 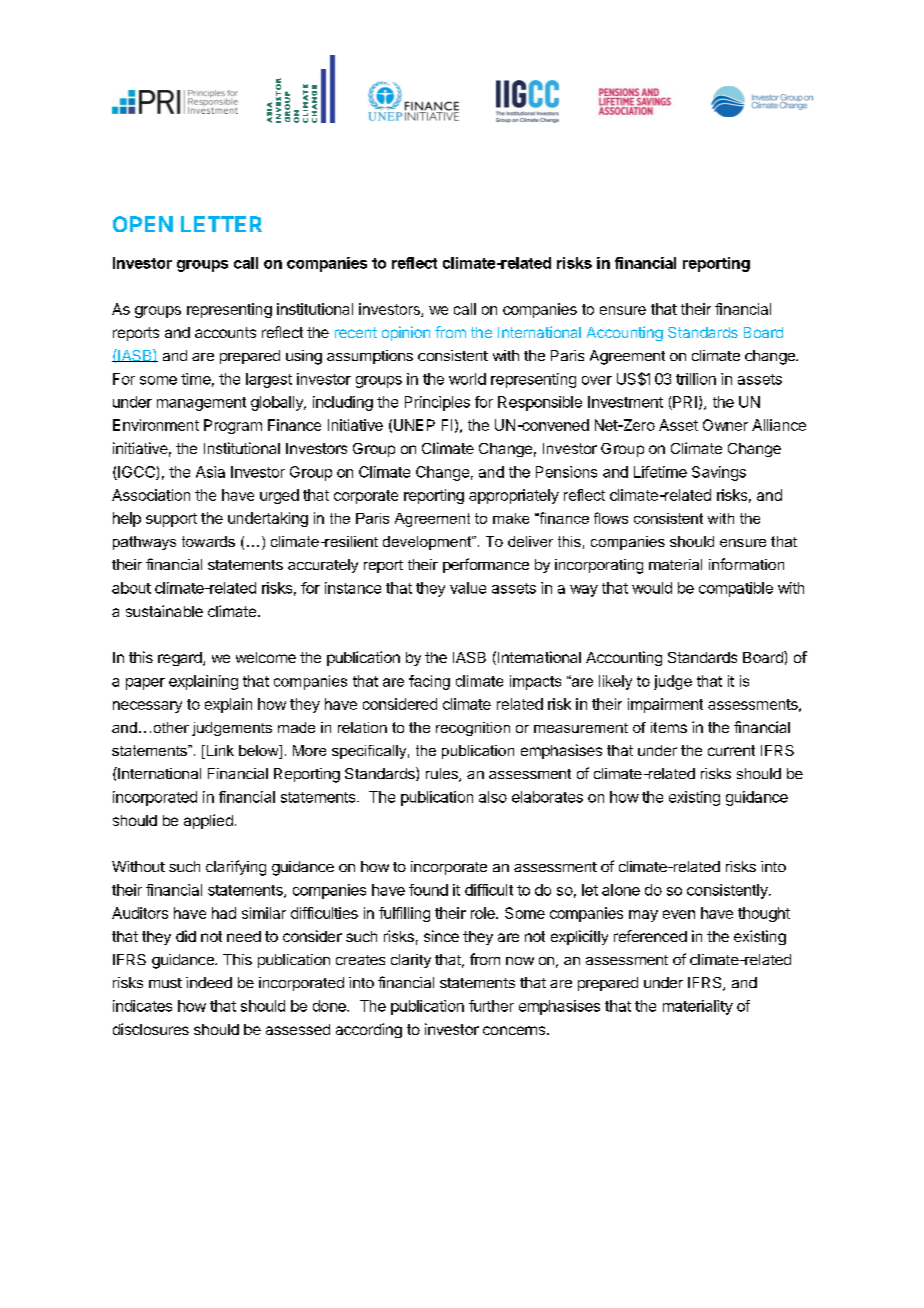 What do you see at coordinates (468, 588) in the screenshot?
I see `value` at bounding box center [468, 588].
